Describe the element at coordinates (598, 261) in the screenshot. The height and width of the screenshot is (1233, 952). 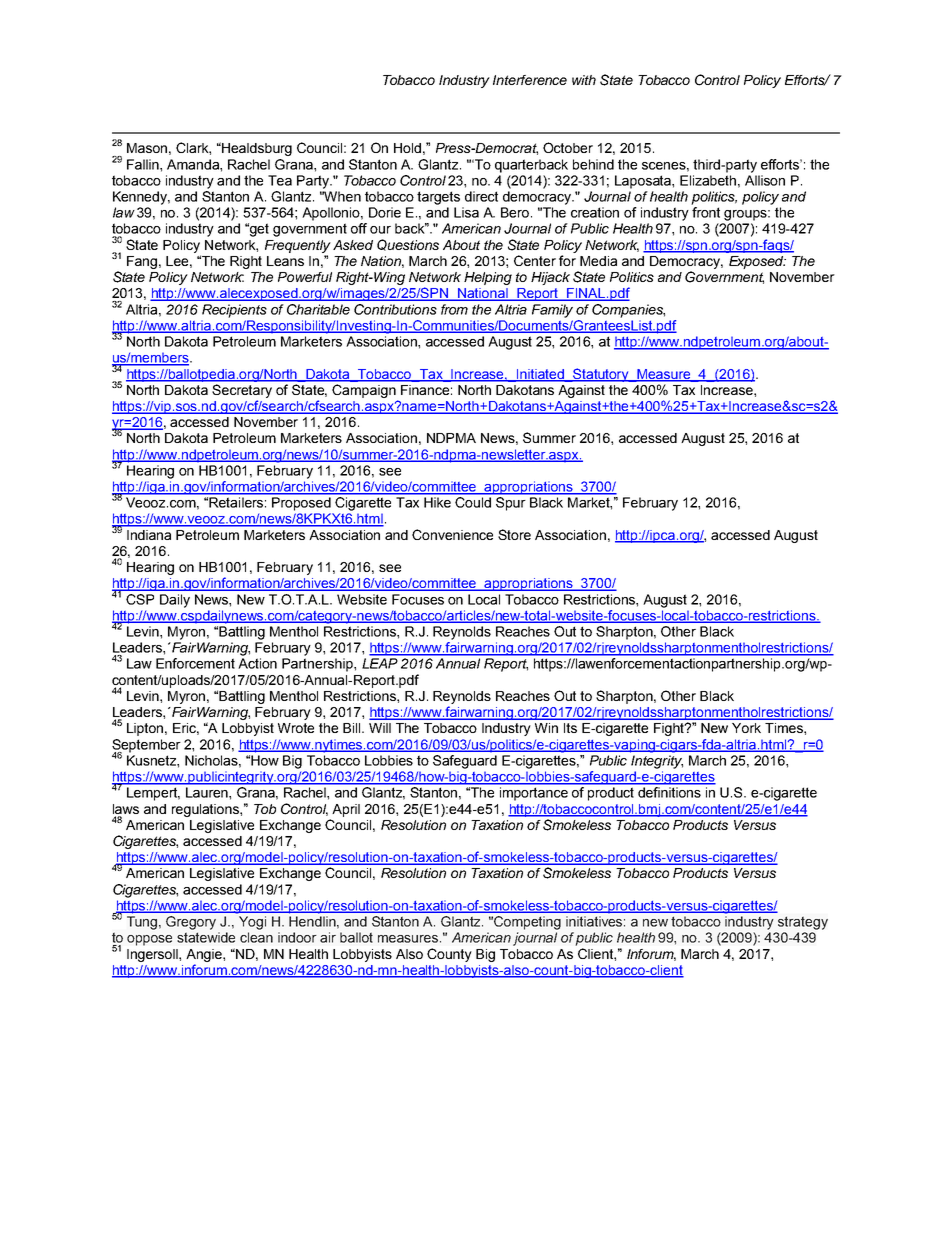
I see `Media` at that location.
